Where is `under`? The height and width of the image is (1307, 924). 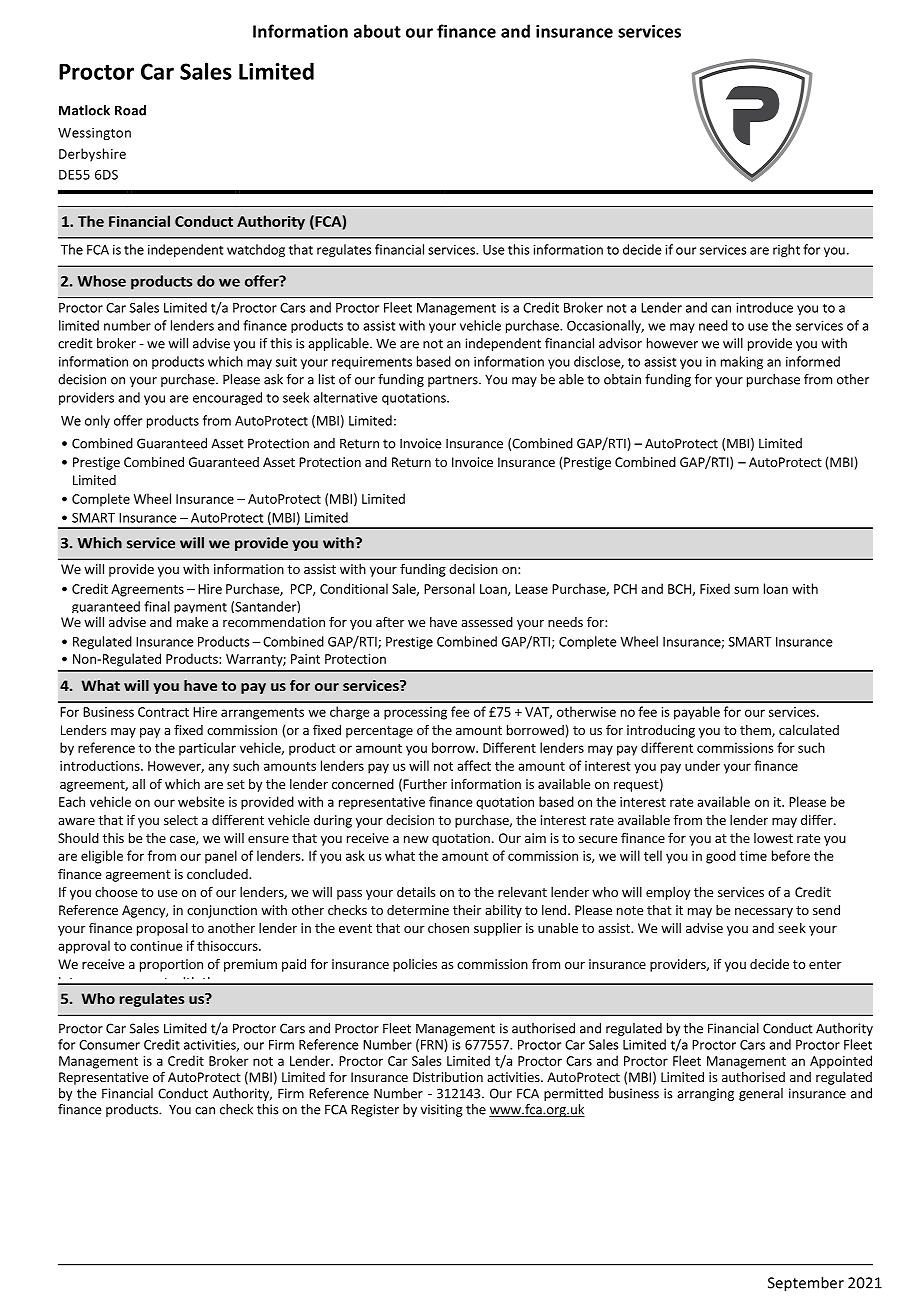 under is located at coordinates (702, 765).
